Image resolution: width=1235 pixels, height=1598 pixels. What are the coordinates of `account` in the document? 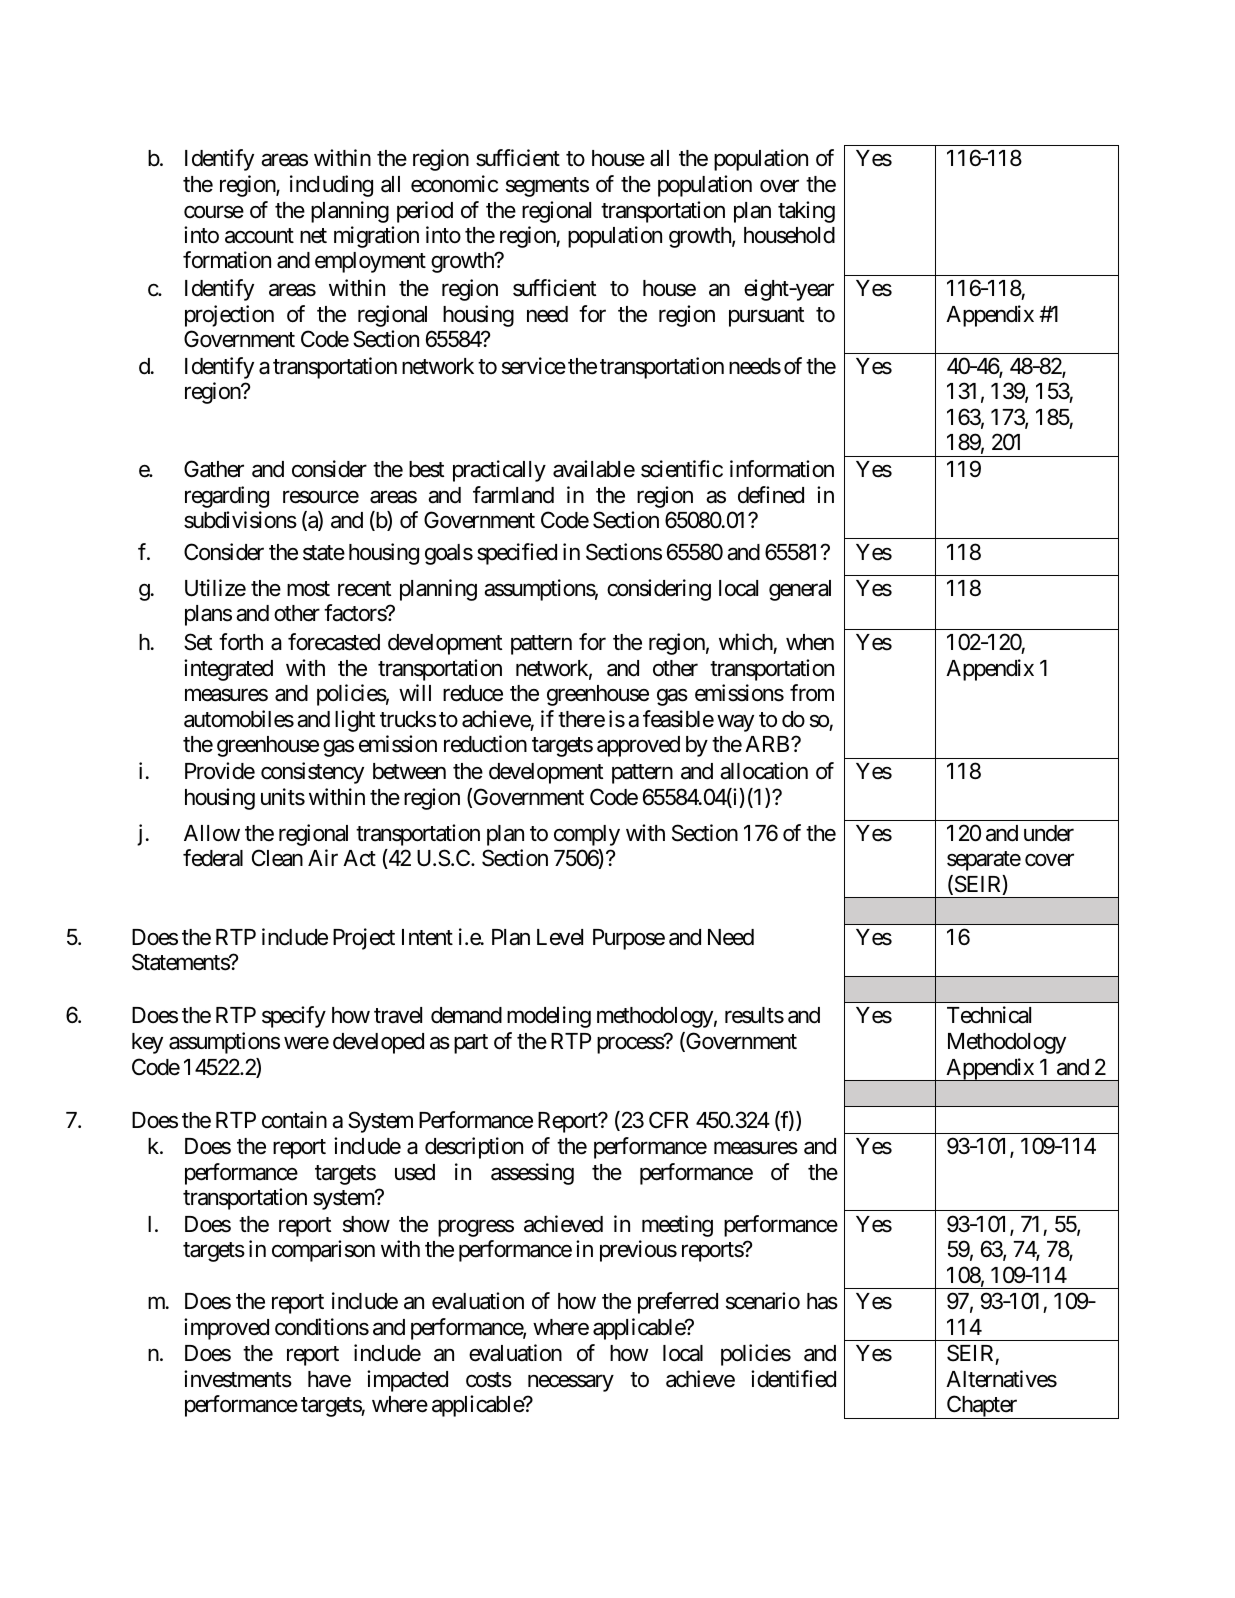 It's located at (259, 236).
